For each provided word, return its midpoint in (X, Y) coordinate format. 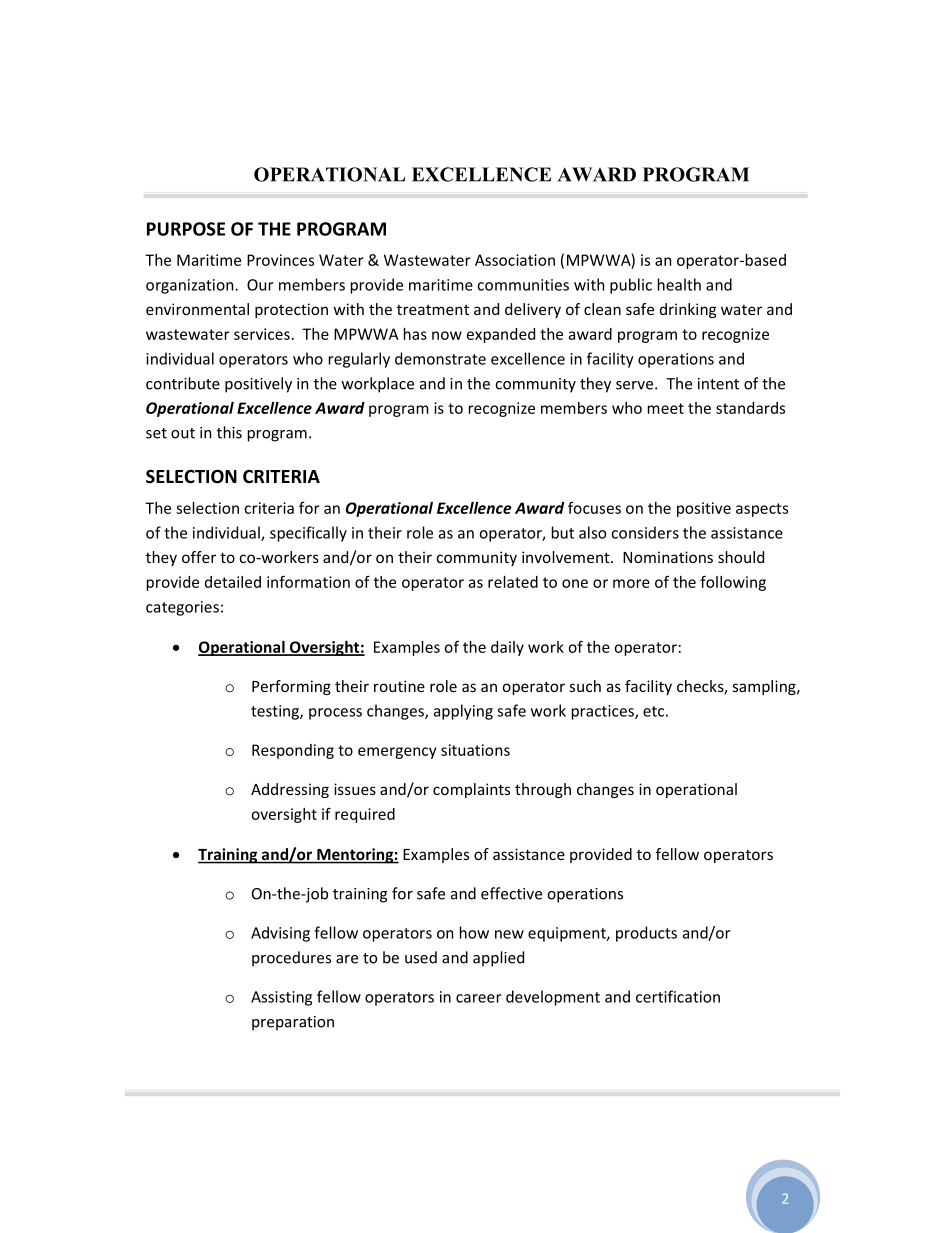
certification (678, 996)
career (479, 998)
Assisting (281, 998)
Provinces (280, 260)
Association (515, 260)
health (679, 284)
